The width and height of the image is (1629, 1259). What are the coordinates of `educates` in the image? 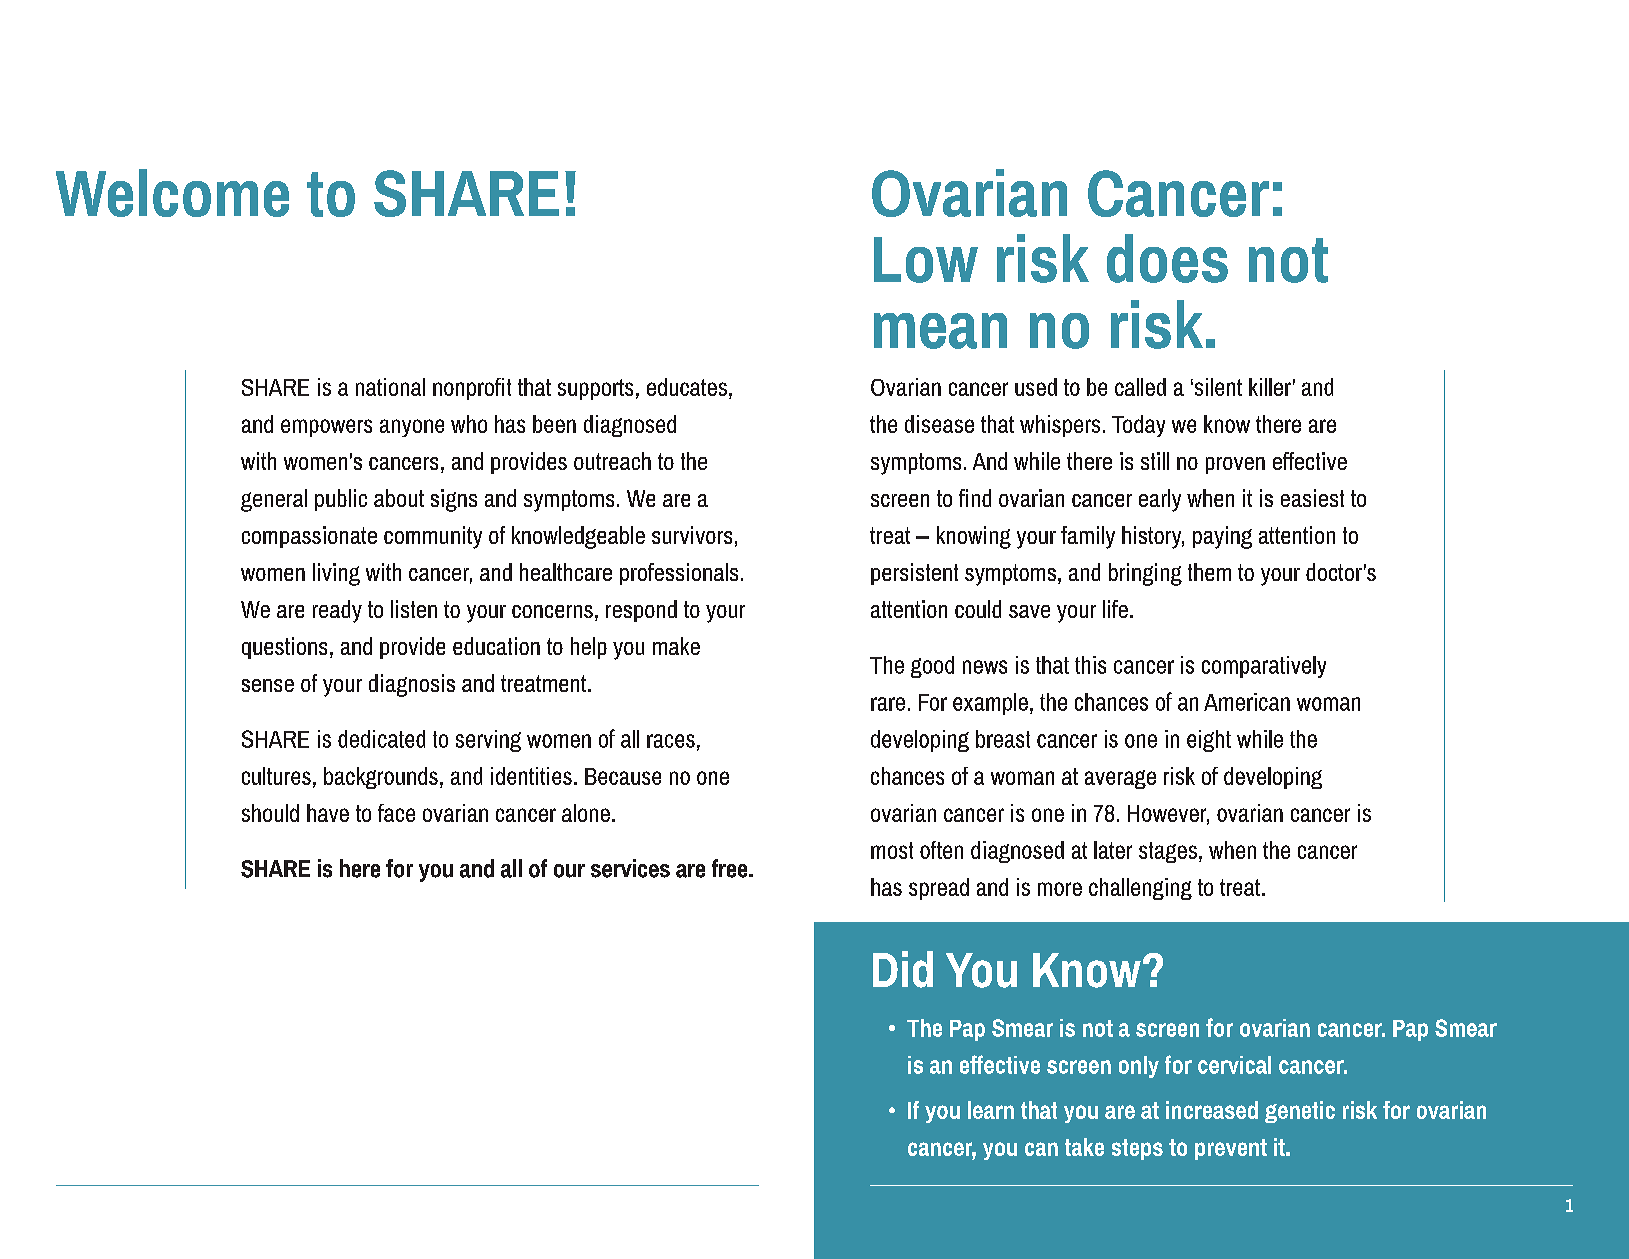 It's located at (687, 387).
